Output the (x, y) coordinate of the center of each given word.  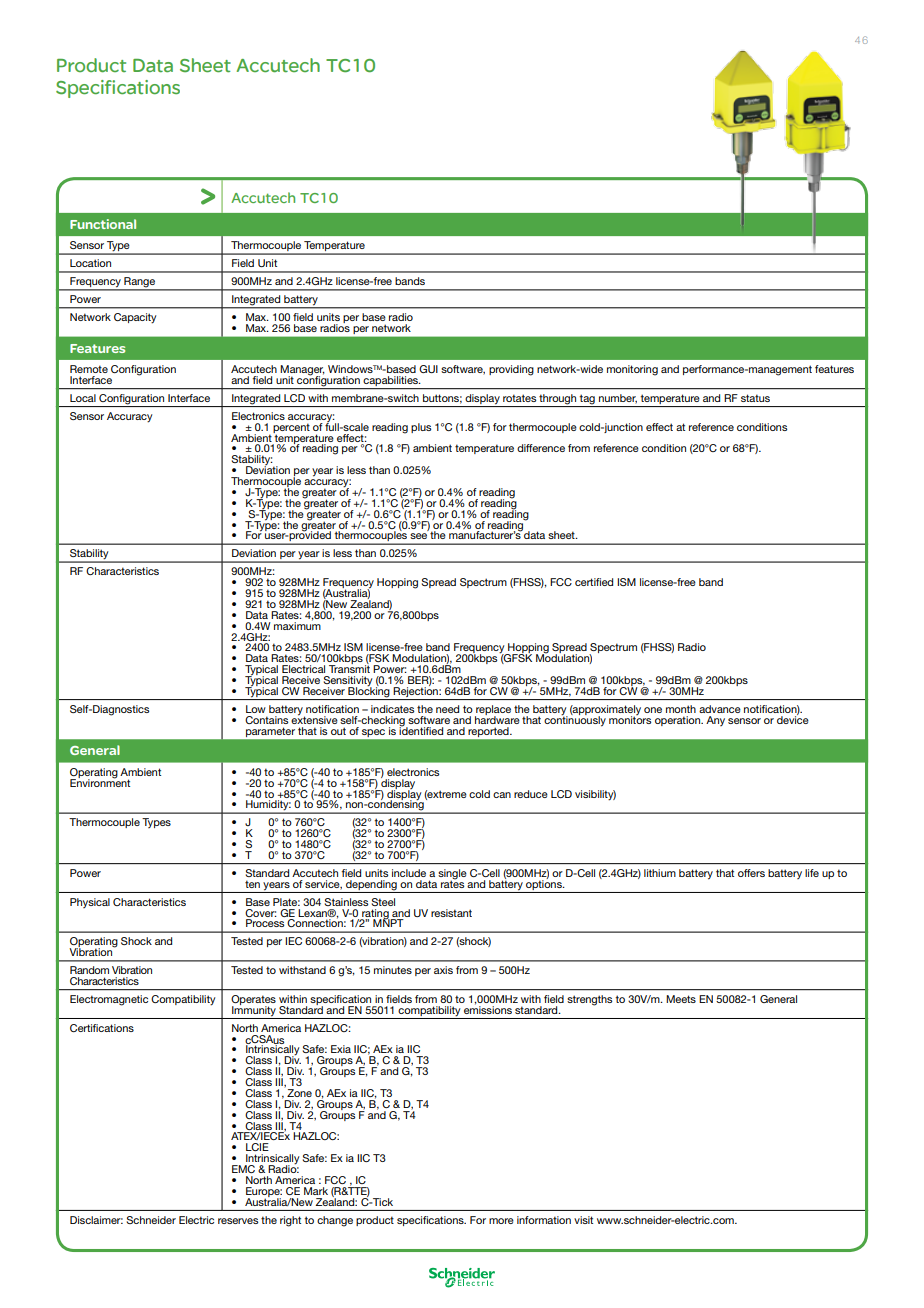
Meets (681, 999)
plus (421, 428)
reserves (238, 1221)
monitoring (632, 370)
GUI (428, 369)
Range (140, 283)
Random (89, 970)
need (447, 709)
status (755, 398)
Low (256, 709)
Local (83, 398)
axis (443, 970)
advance (720, 709)
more (501, 1221)
